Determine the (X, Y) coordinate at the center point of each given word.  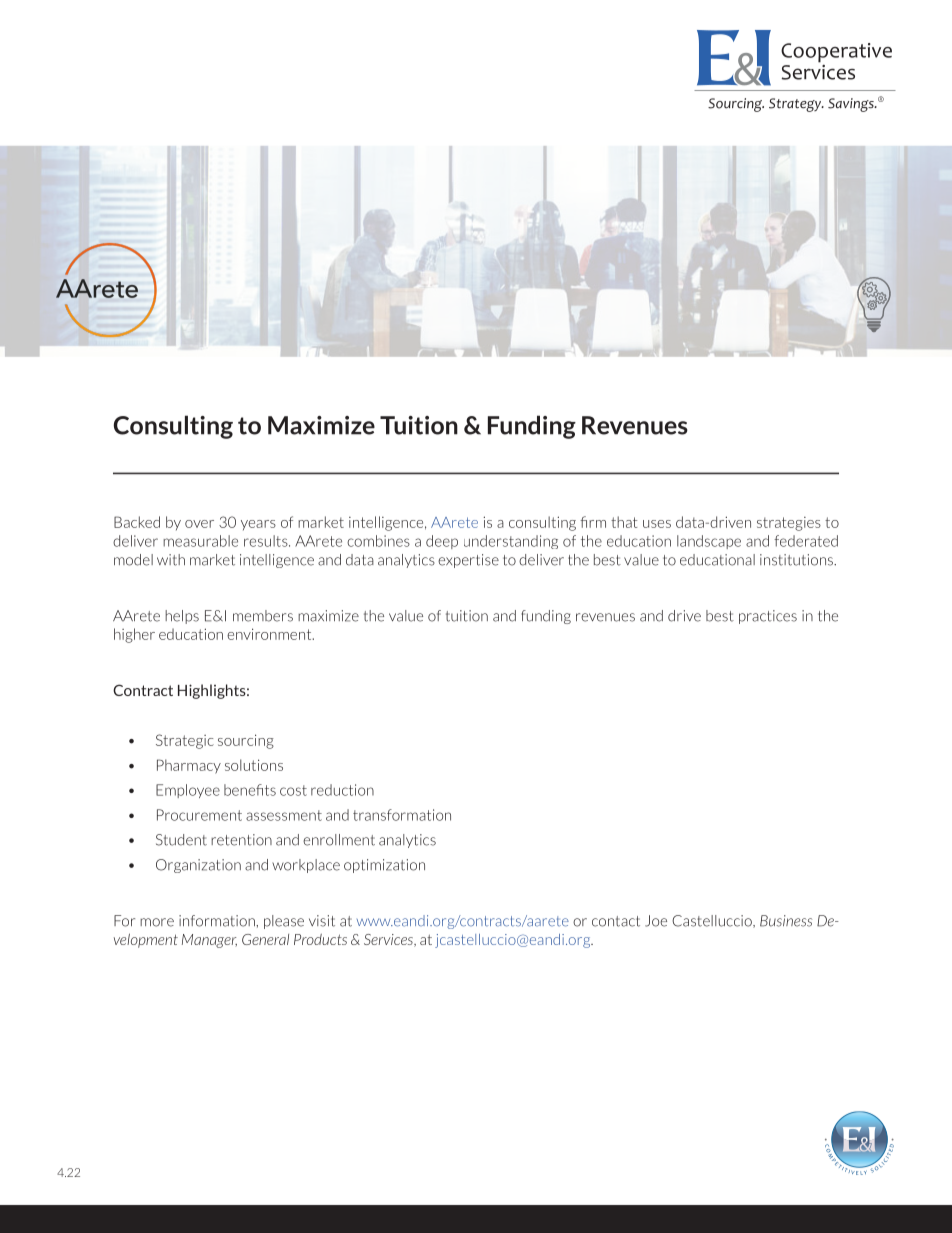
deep (442, 542)
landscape (709, 542)
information (218, 921)
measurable (200, 541)
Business (786, 921)
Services (390, 940)
